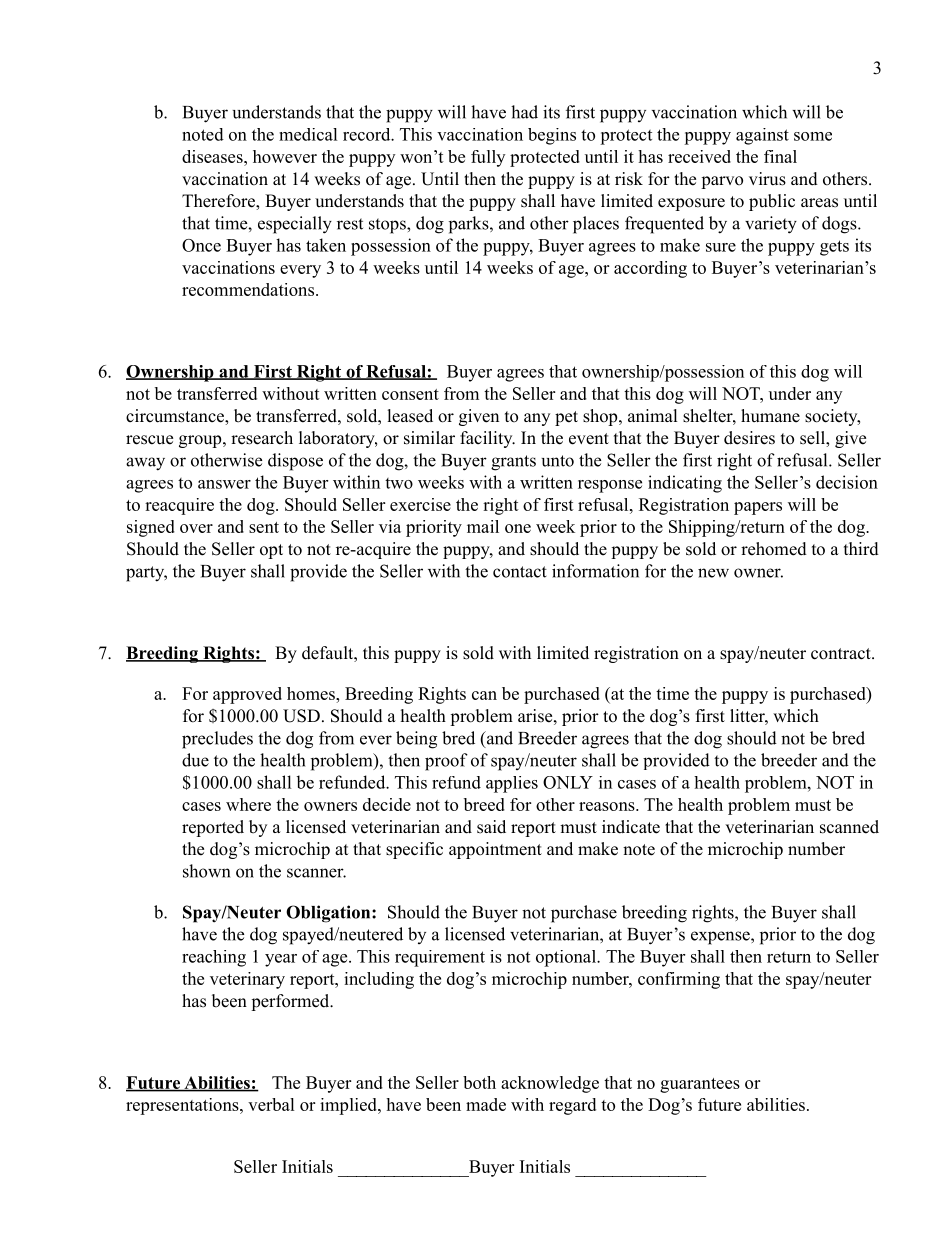 Image resolution: width=952 pixels, height=1233 pixels. Describe the element at coordinates (271, 1104) in the screenshot. I see `verbal` at that location.
